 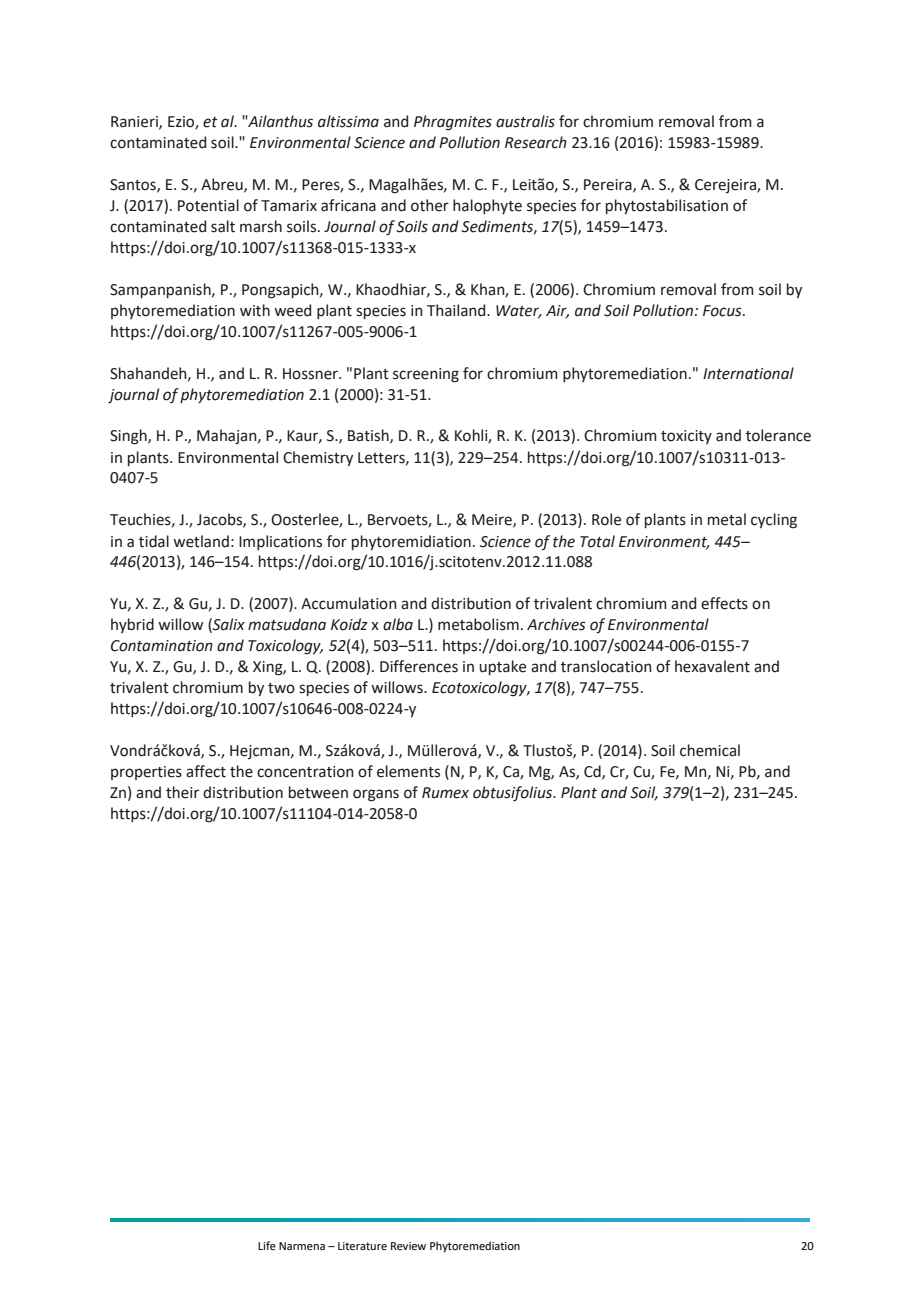 What do you see at coordinates (609, 185) in the image?
I see `Pereira` at bounding box center [609, 185].
